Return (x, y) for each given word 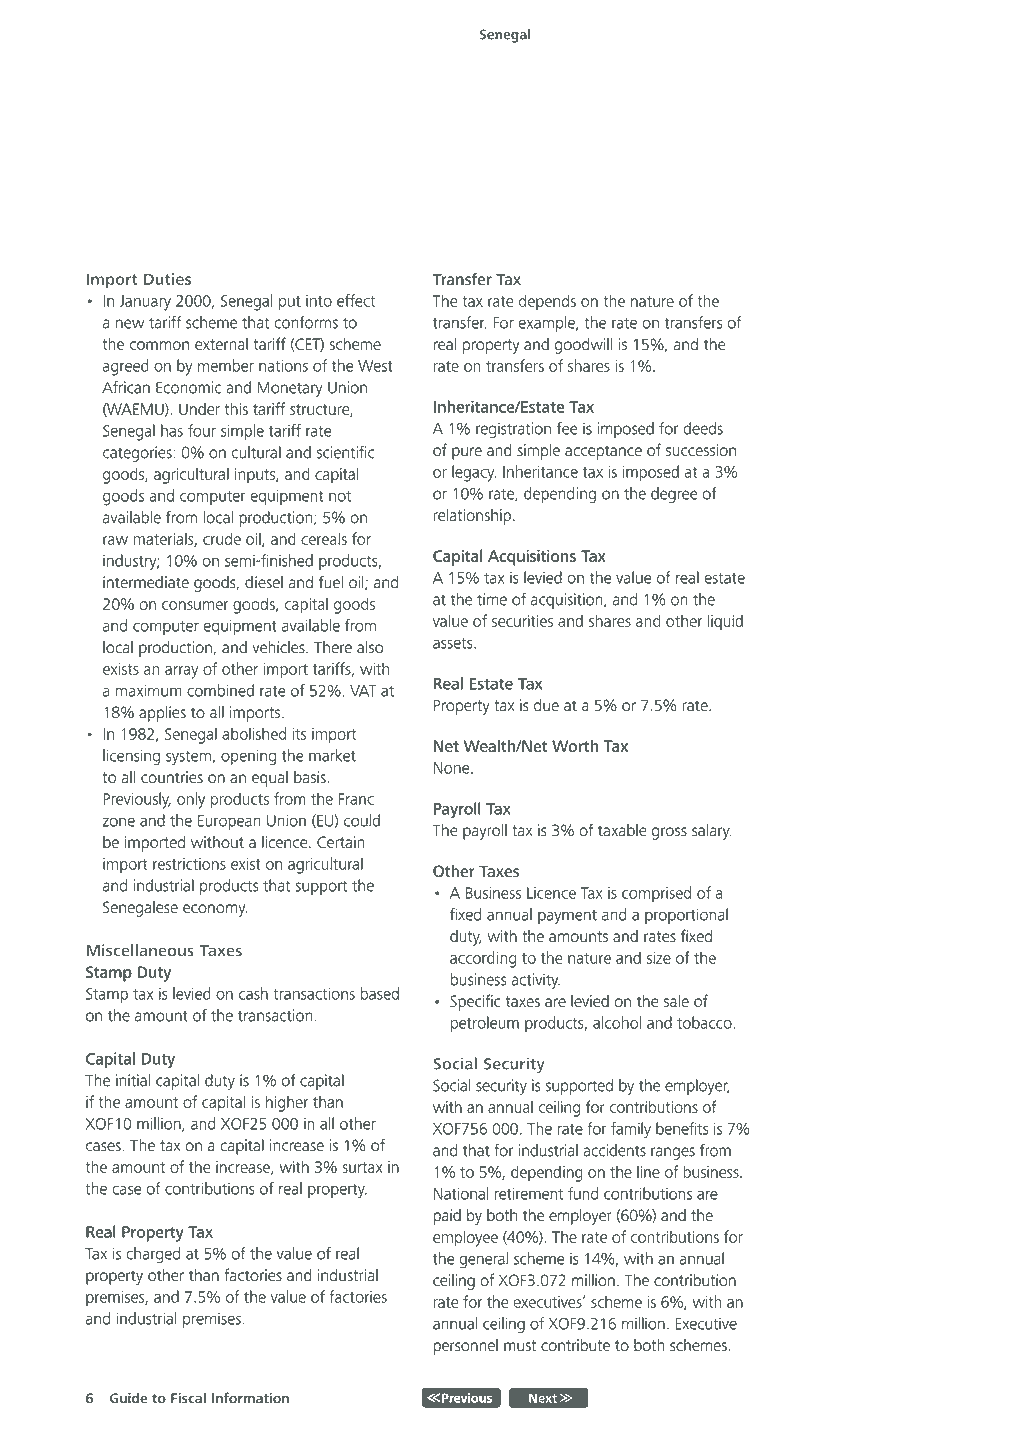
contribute (575, 1345)
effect (356, 300)
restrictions (189, 864)
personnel (465, 1347)
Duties (167, 279)
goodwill (584, 346)
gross (669, 833)
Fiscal (188, 1398)
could (362, 820)
